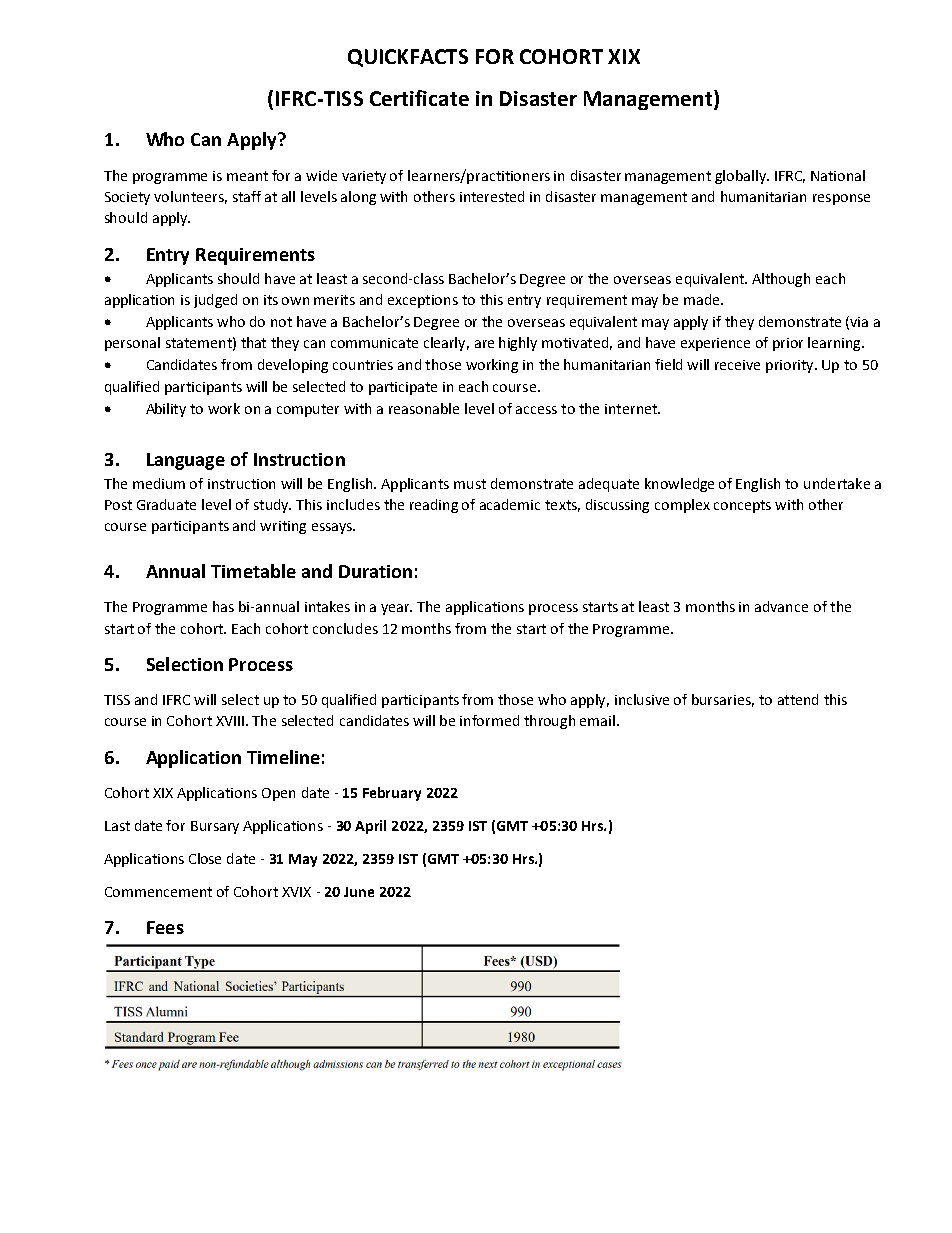 The height and width of the screenshot is (1233, 952). What do you see at coordinates (359, 892) in the screenshot?
I see `June` at bounding box center [359, 892].
